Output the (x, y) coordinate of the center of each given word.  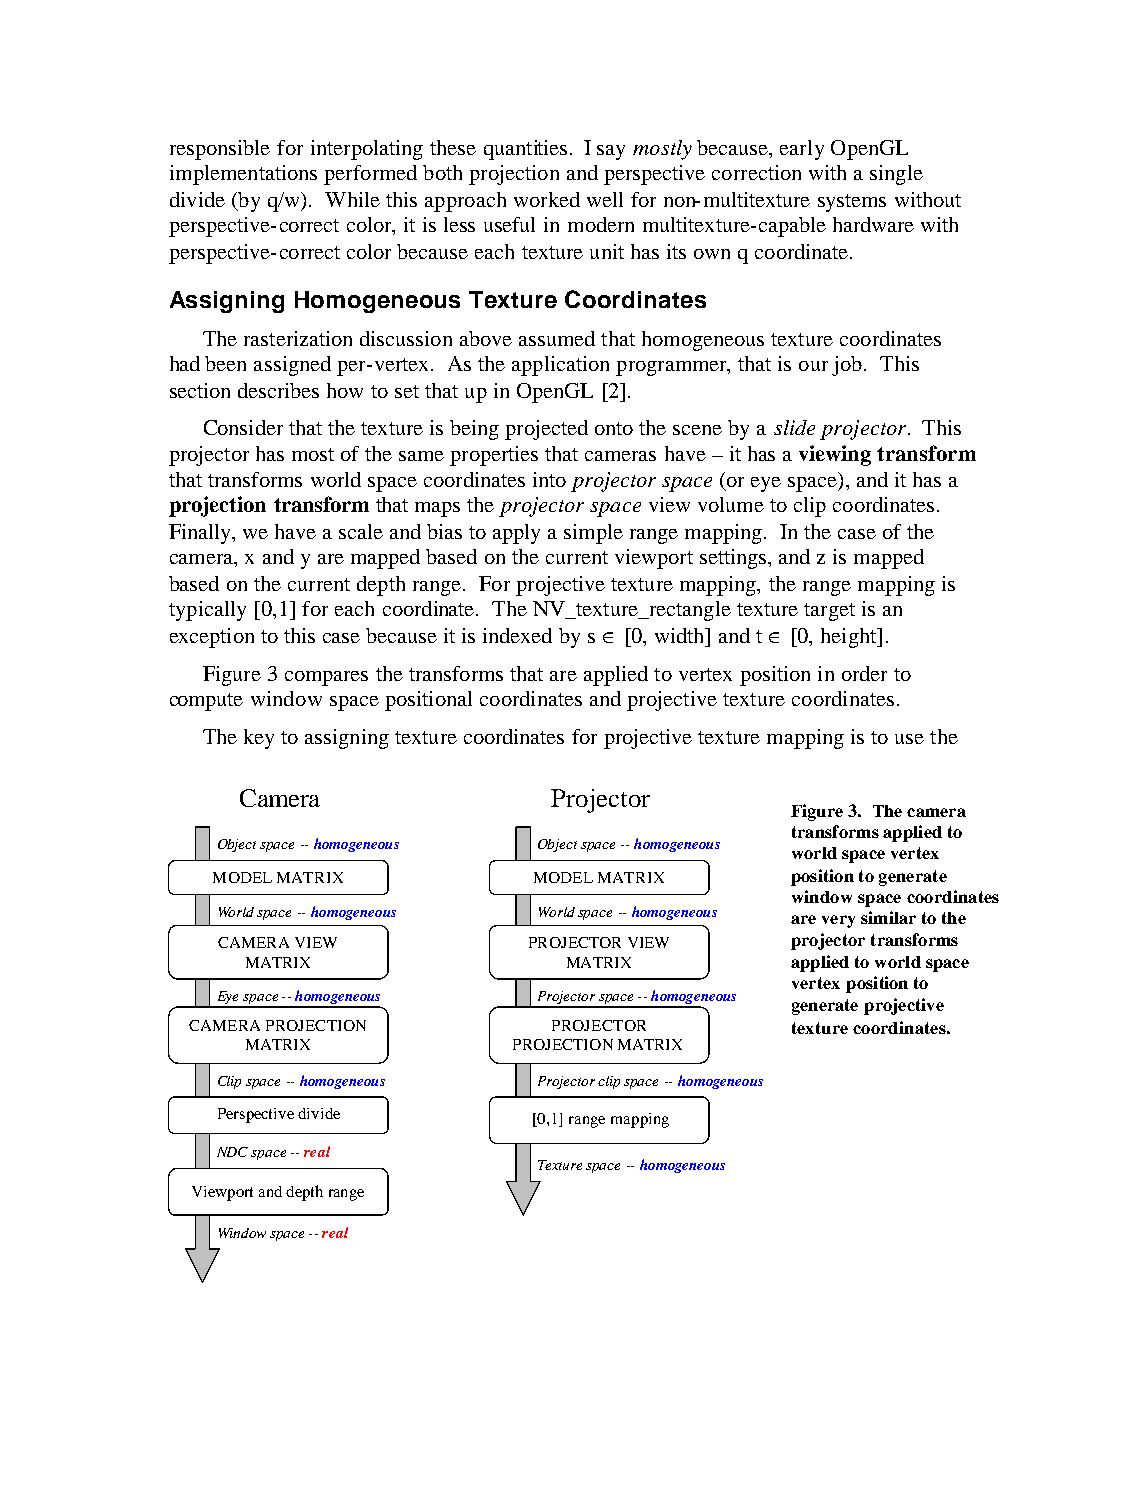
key (259, 739)
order (864, 673)
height (850, 638)
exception (212, 638)
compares (326, 678)
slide (794, 427)
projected (546, 430)
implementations (243, 175)
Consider (243, 427)
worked (547, 199)
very (838, 921)
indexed (517, 635)
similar (888, 917)
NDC (232, 1152)
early (802, 150)
